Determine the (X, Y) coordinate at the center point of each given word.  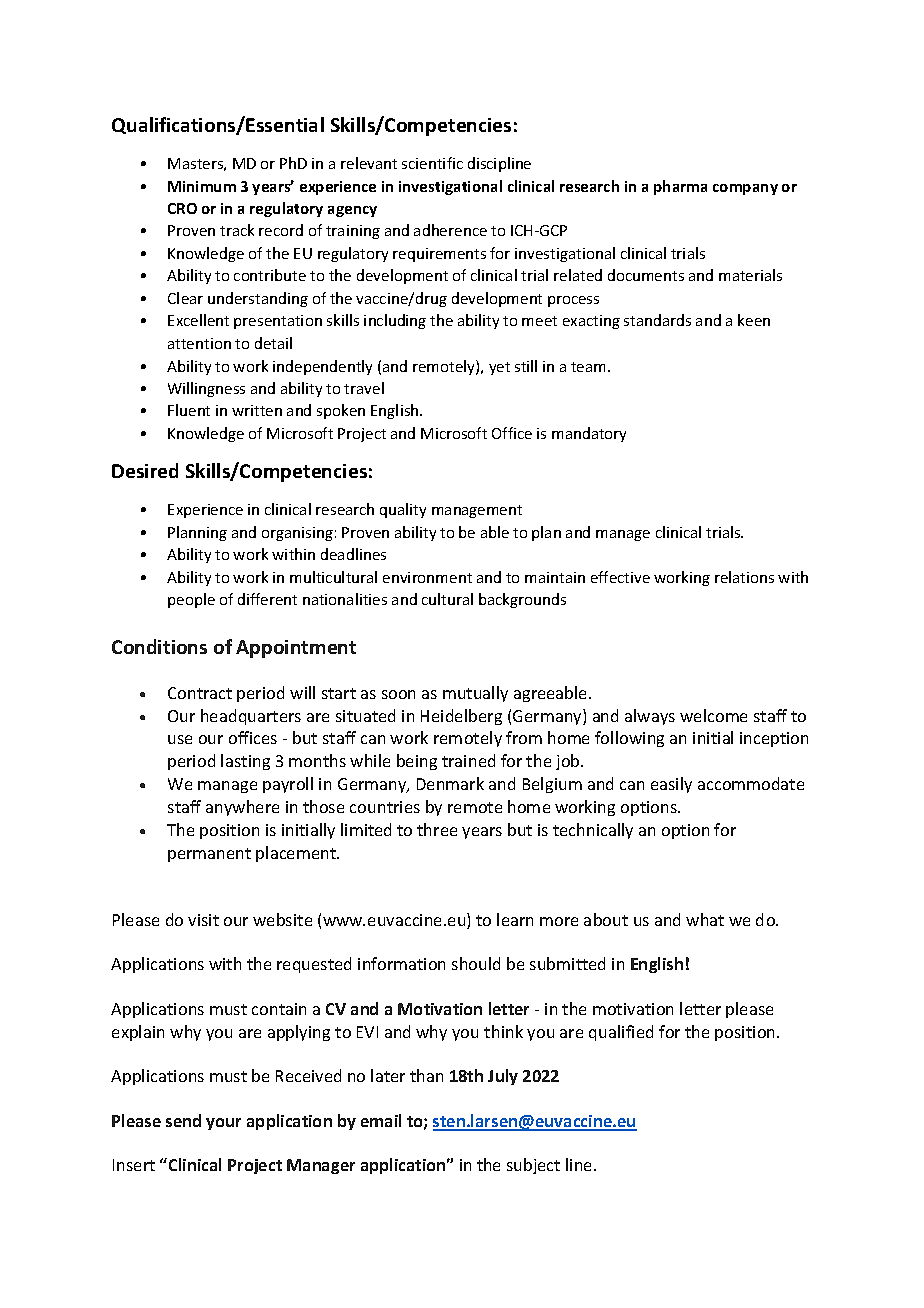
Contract (200, 693)
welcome (713, 715)
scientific (432, 163)
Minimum (202, 186)
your (223, 1124)
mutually (475, 694)
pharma (680, 187)
